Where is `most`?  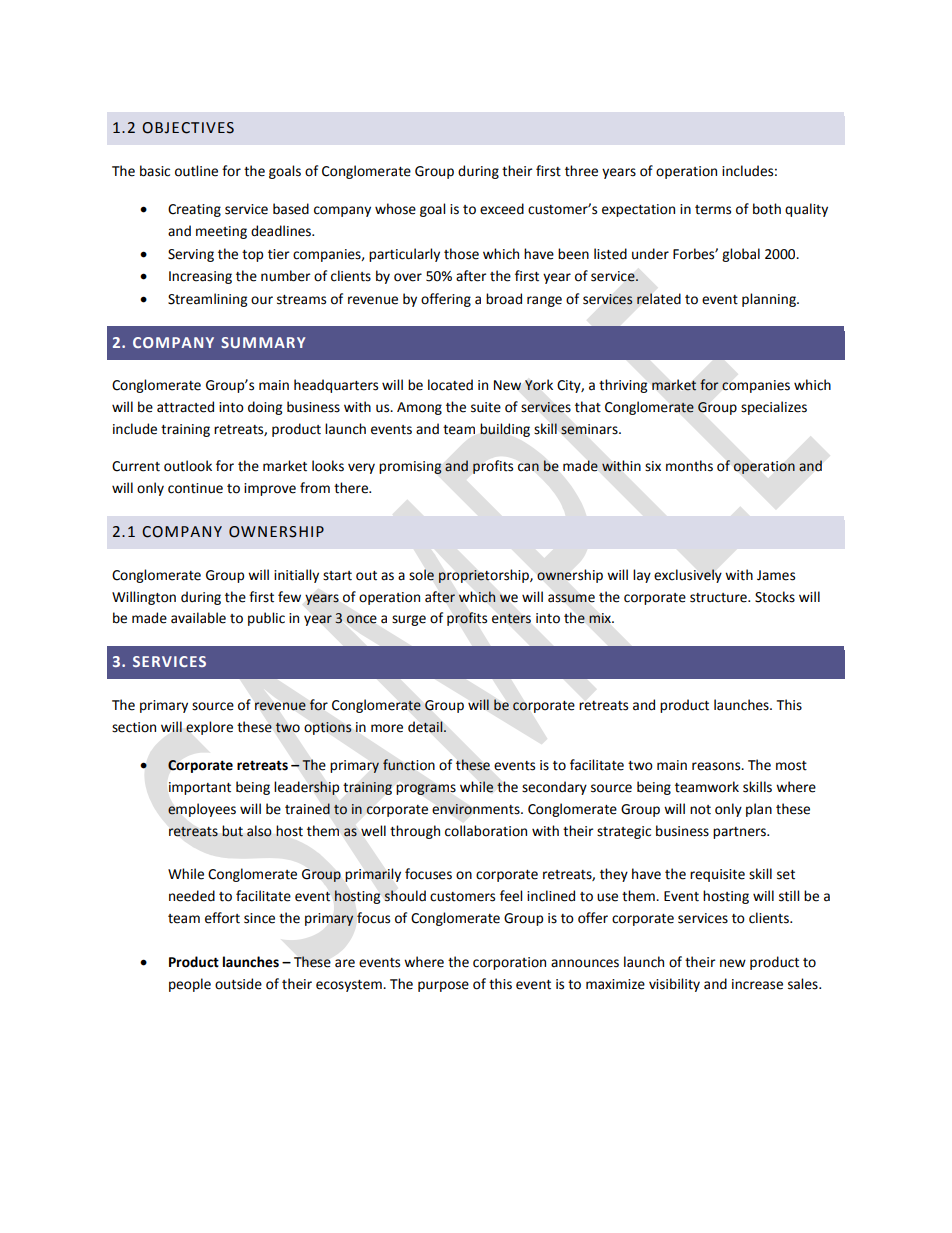
most is located at coordinates (791, 766).
